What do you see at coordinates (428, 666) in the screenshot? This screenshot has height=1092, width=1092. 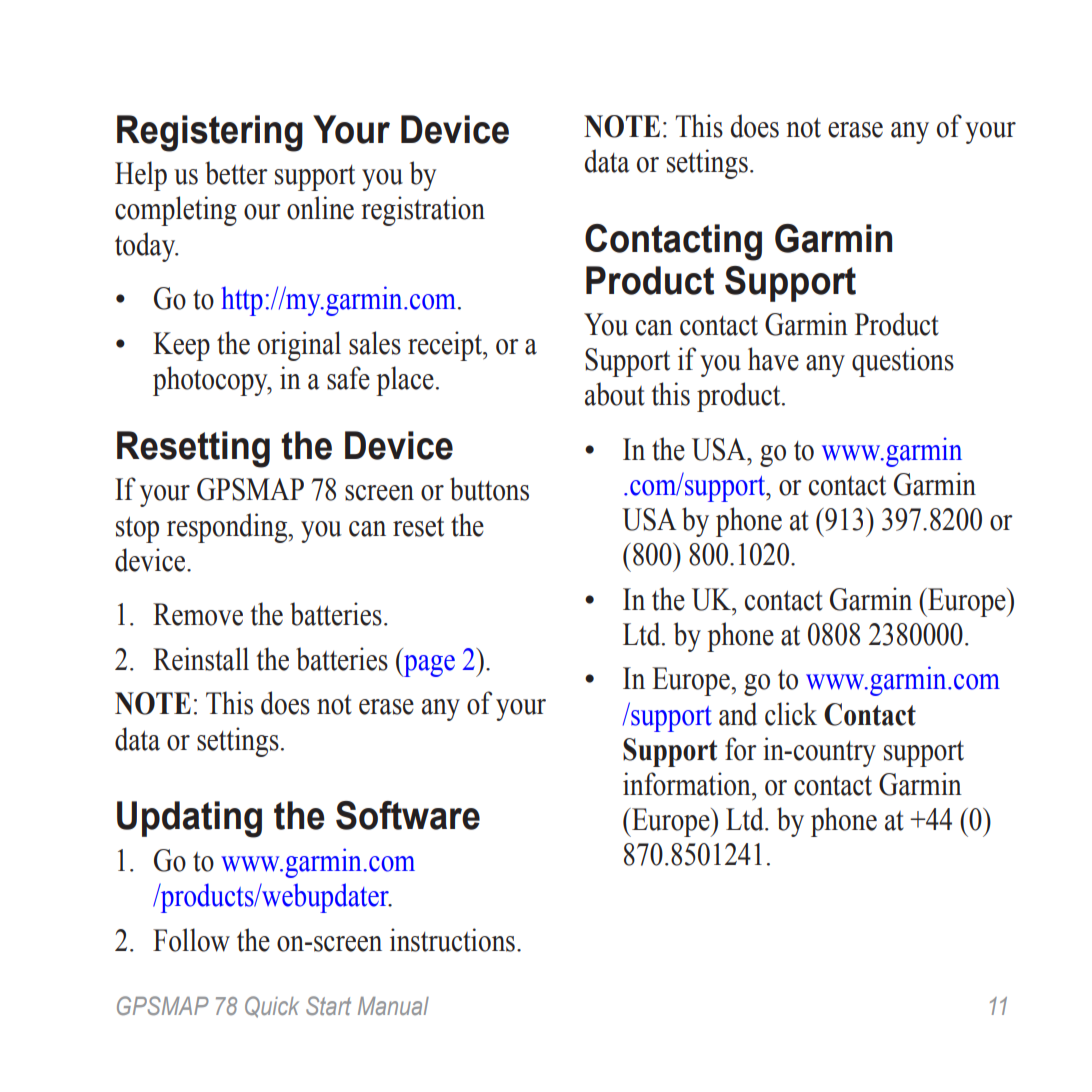 I see `page` at bounding box center [428, 666].
